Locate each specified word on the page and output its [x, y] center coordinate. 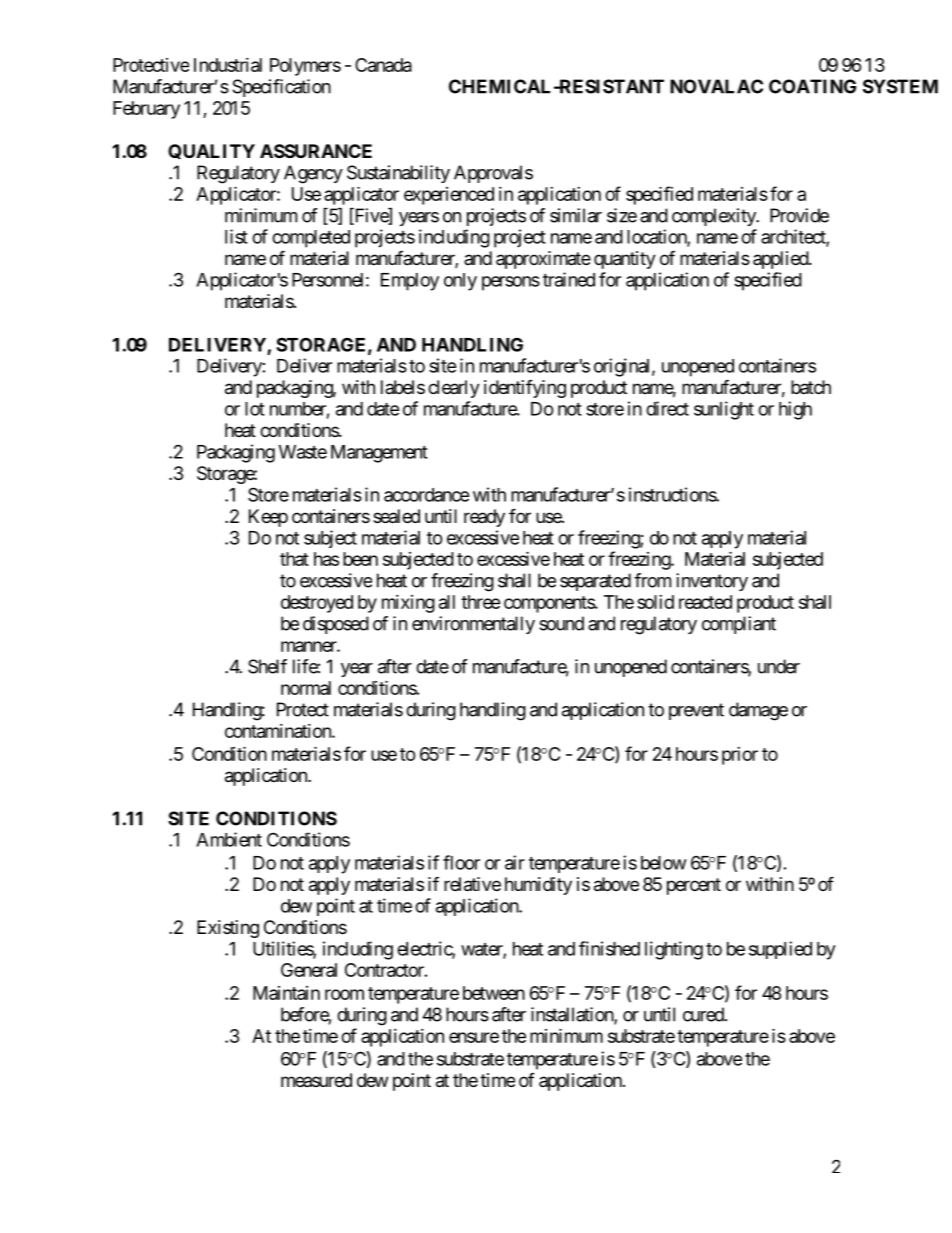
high [795, 410]
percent [694, 886]
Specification [281, 88]
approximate [543, 260]
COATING [812, 86]
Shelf [267, 666]
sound [561, 623]
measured [316, 1080]
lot [255, 409]
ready [484, 518]
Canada [383, 65]
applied [781, 260]
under [779, 666]
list [236, 236]
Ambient [229, 839]
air [515, 862]
